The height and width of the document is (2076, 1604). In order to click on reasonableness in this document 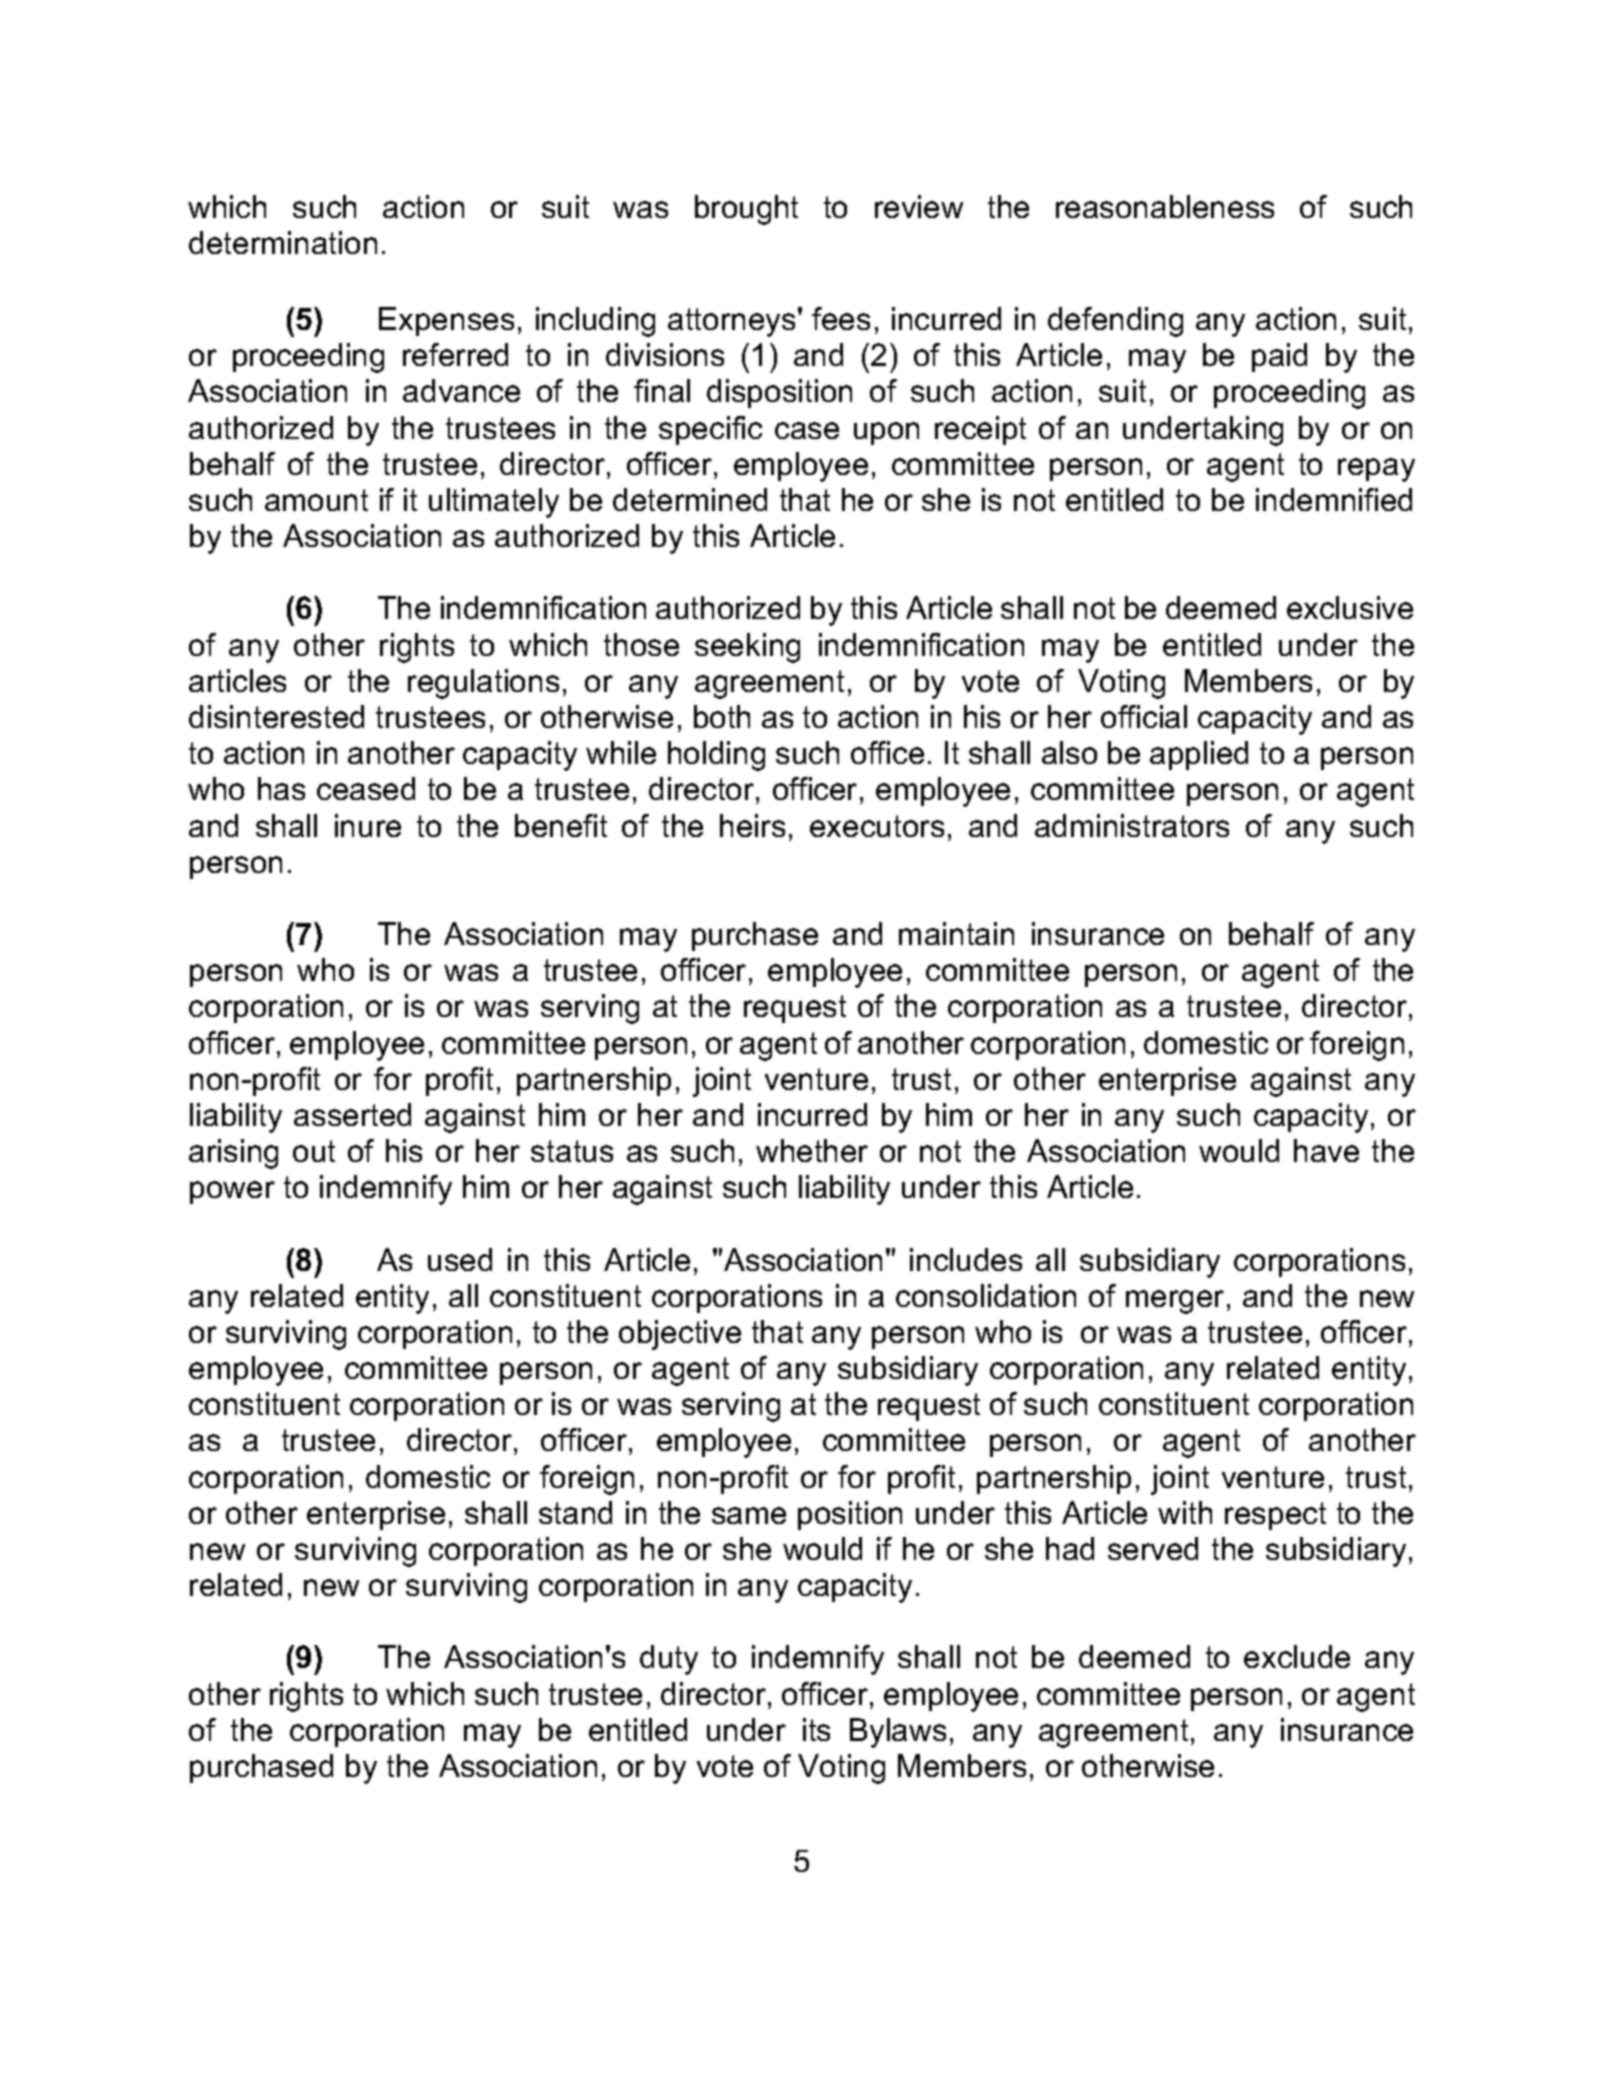, I will do `click(1165, 206)`.
